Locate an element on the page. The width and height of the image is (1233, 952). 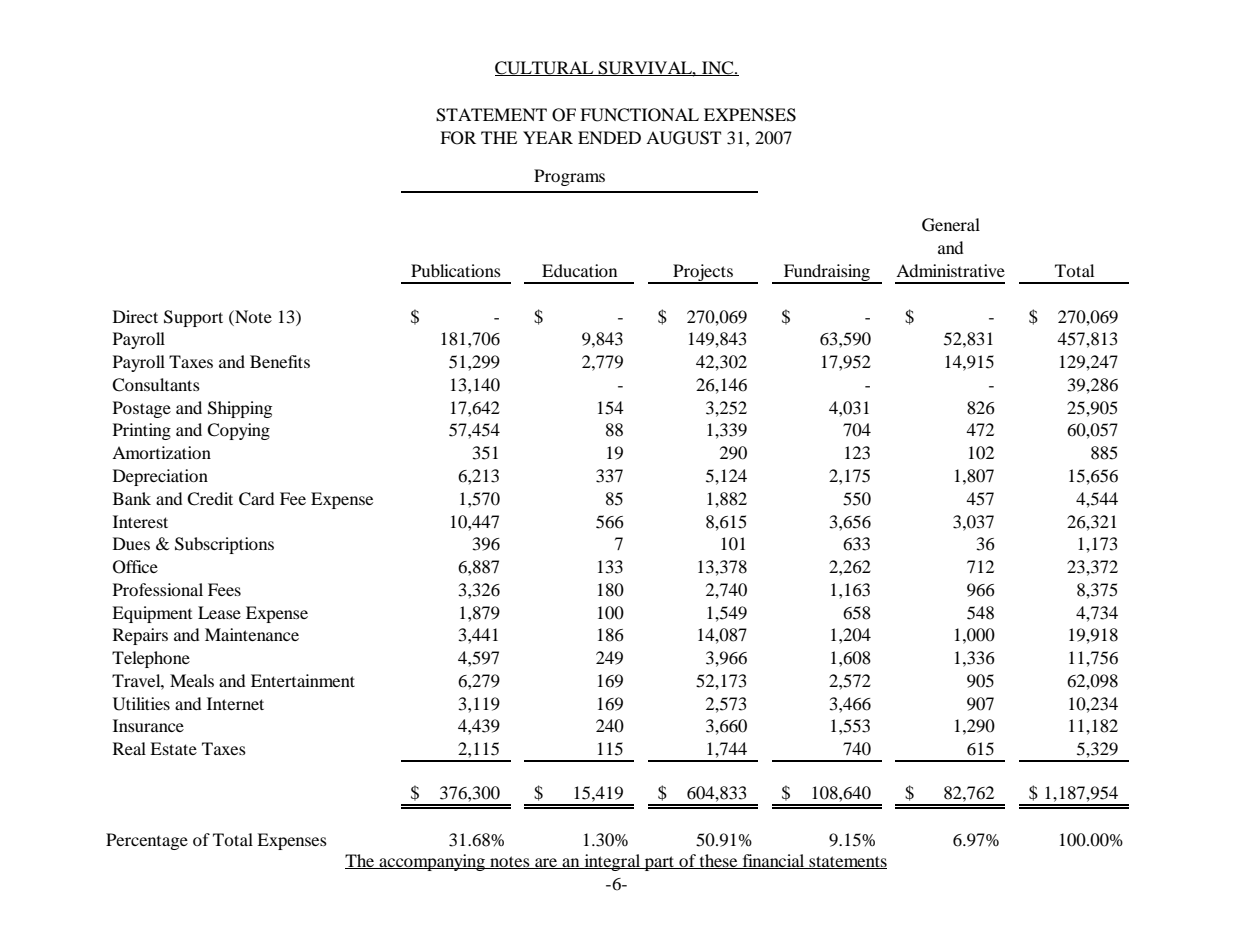
FOR is located at coordinates (458, 138).
